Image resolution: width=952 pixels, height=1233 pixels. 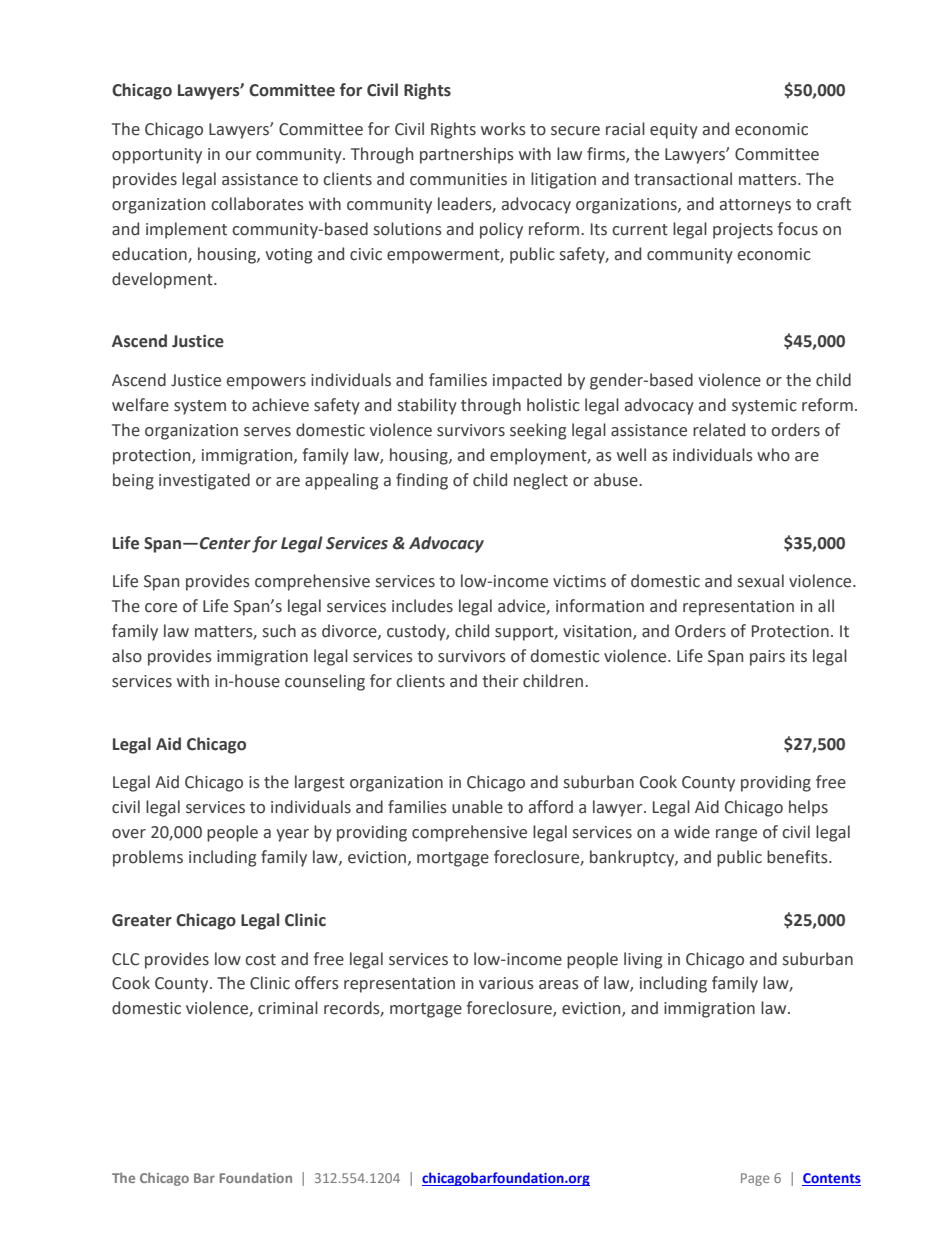 I want to click on such, so click(x=279, y=631).
